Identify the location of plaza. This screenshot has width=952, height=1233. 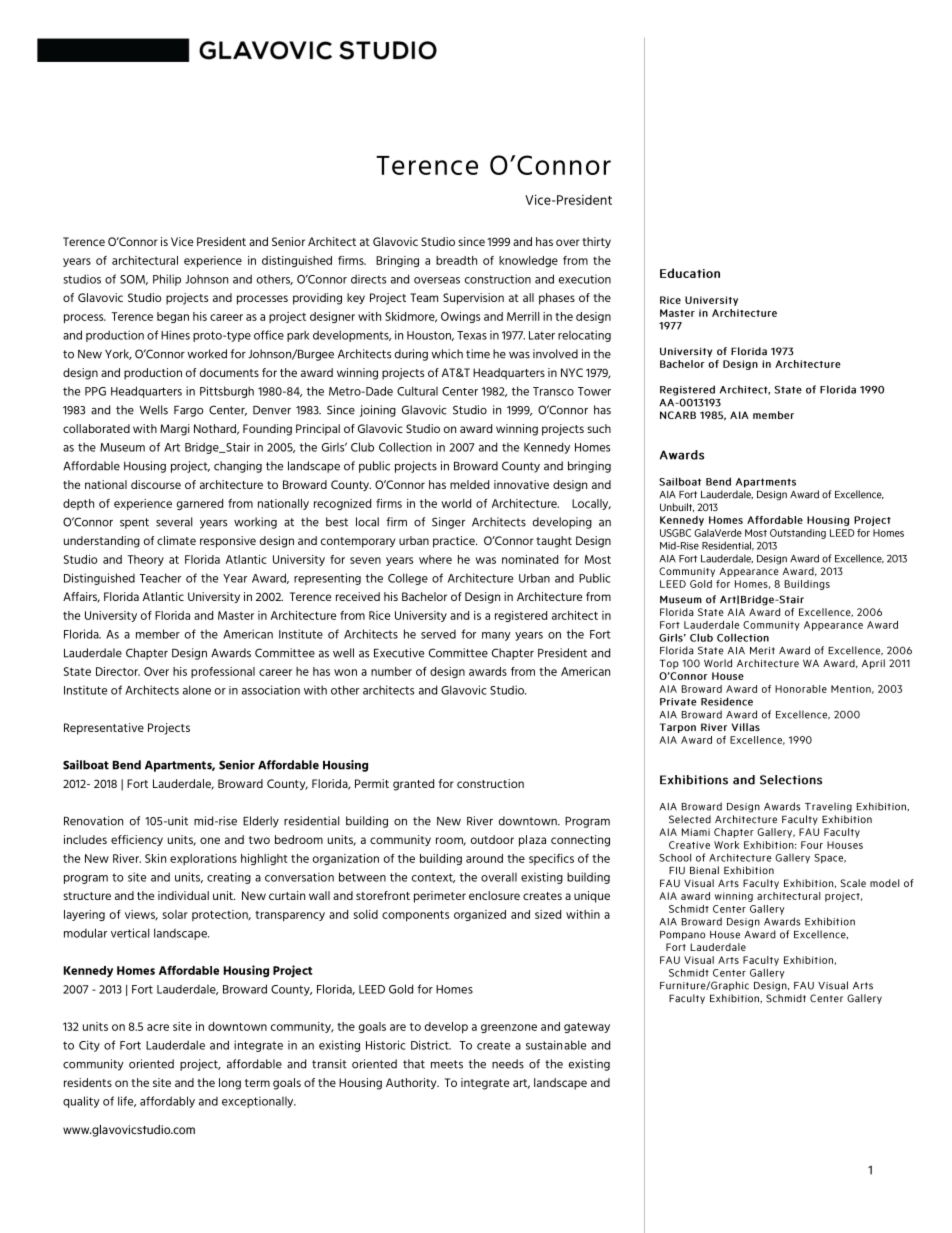
(532, 841).
